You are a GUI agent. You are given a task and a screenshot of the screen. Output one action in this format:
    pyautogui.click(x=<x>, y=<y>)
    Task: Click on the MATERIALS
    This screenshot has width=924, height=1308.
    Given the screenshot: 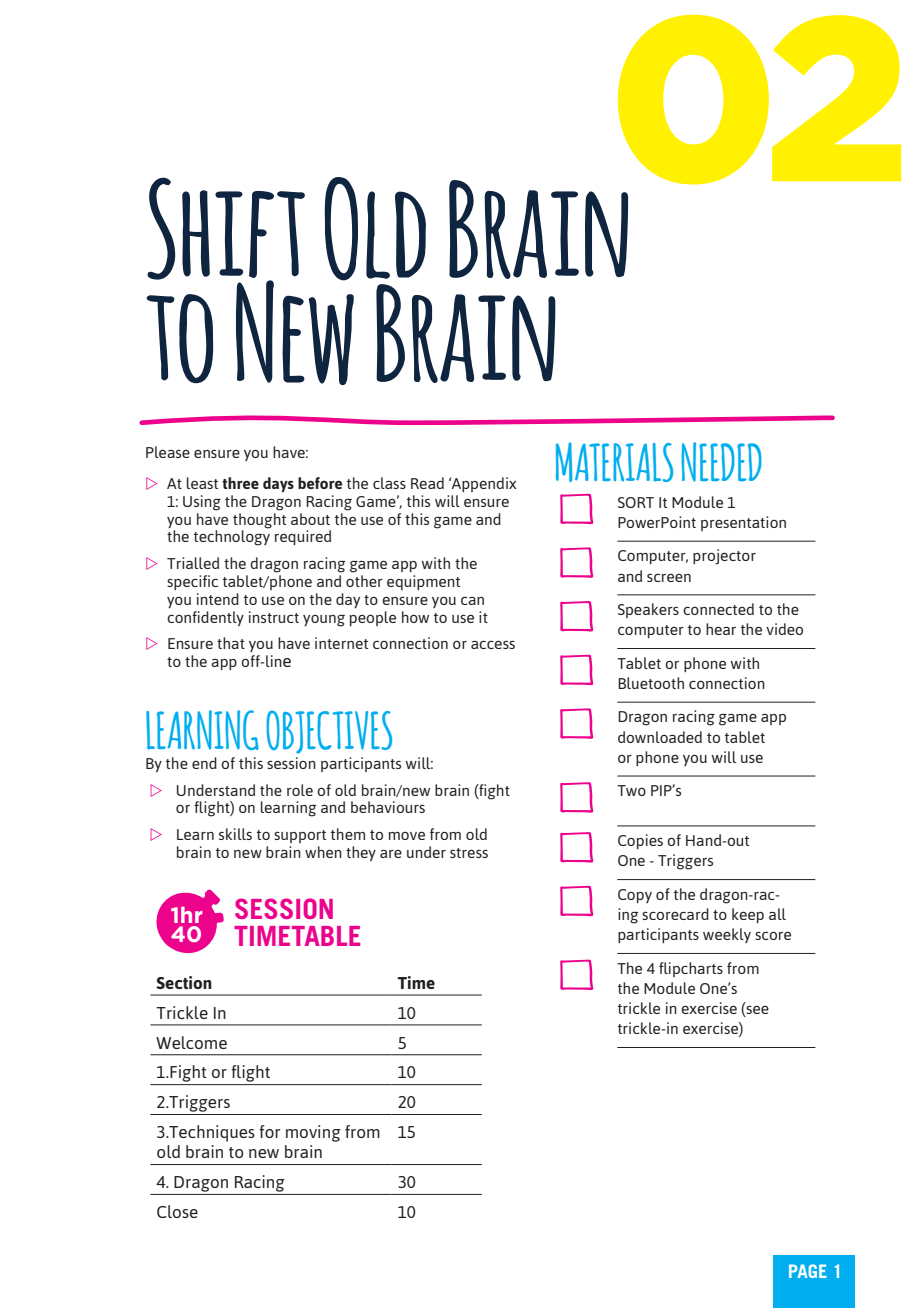 What is the action you would take?
    pyautogui.click(x=614, y=462)
